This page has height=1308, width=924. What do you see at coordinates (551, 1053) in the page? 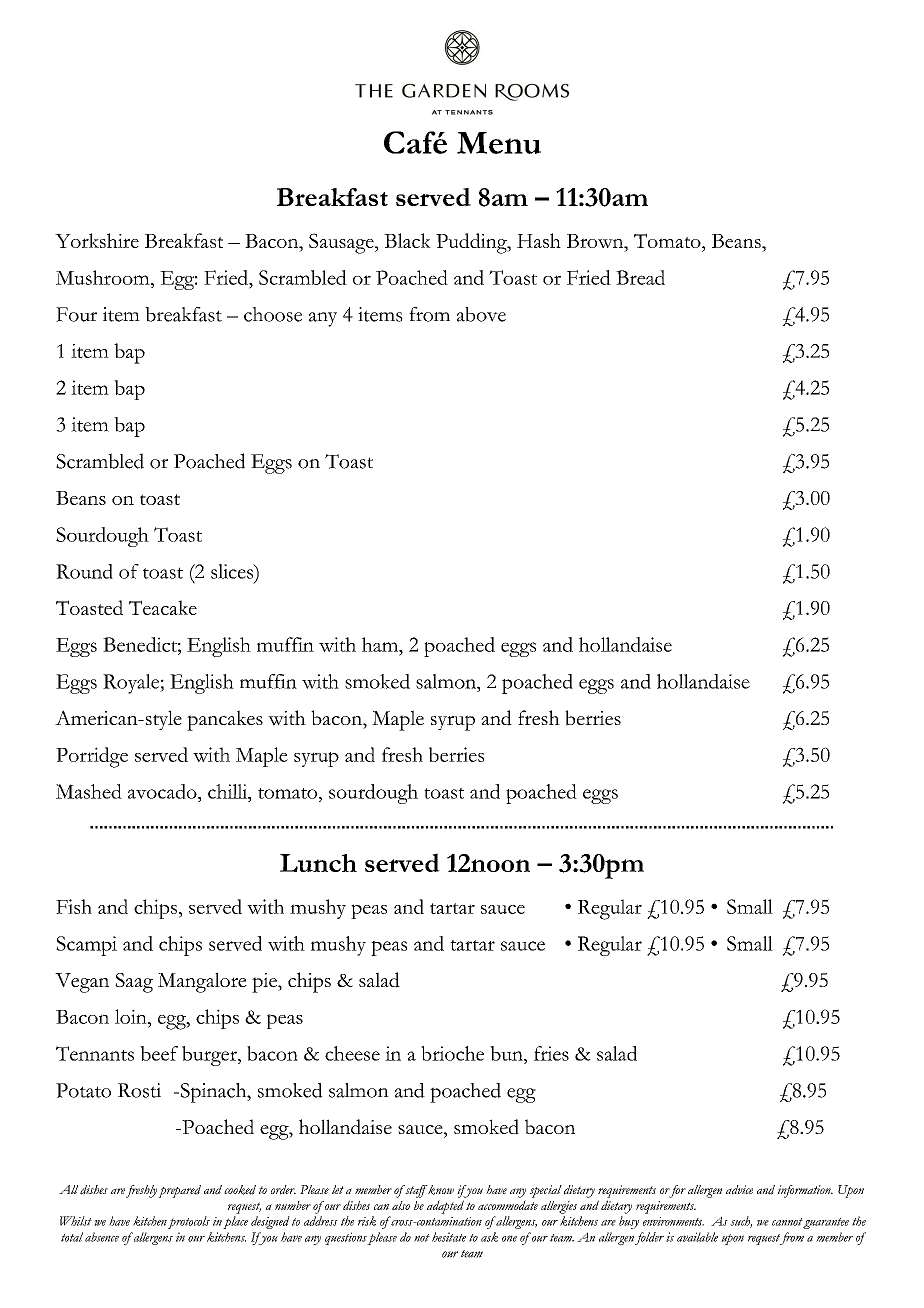
I see `fries` at bounding box center [551, 1053].
